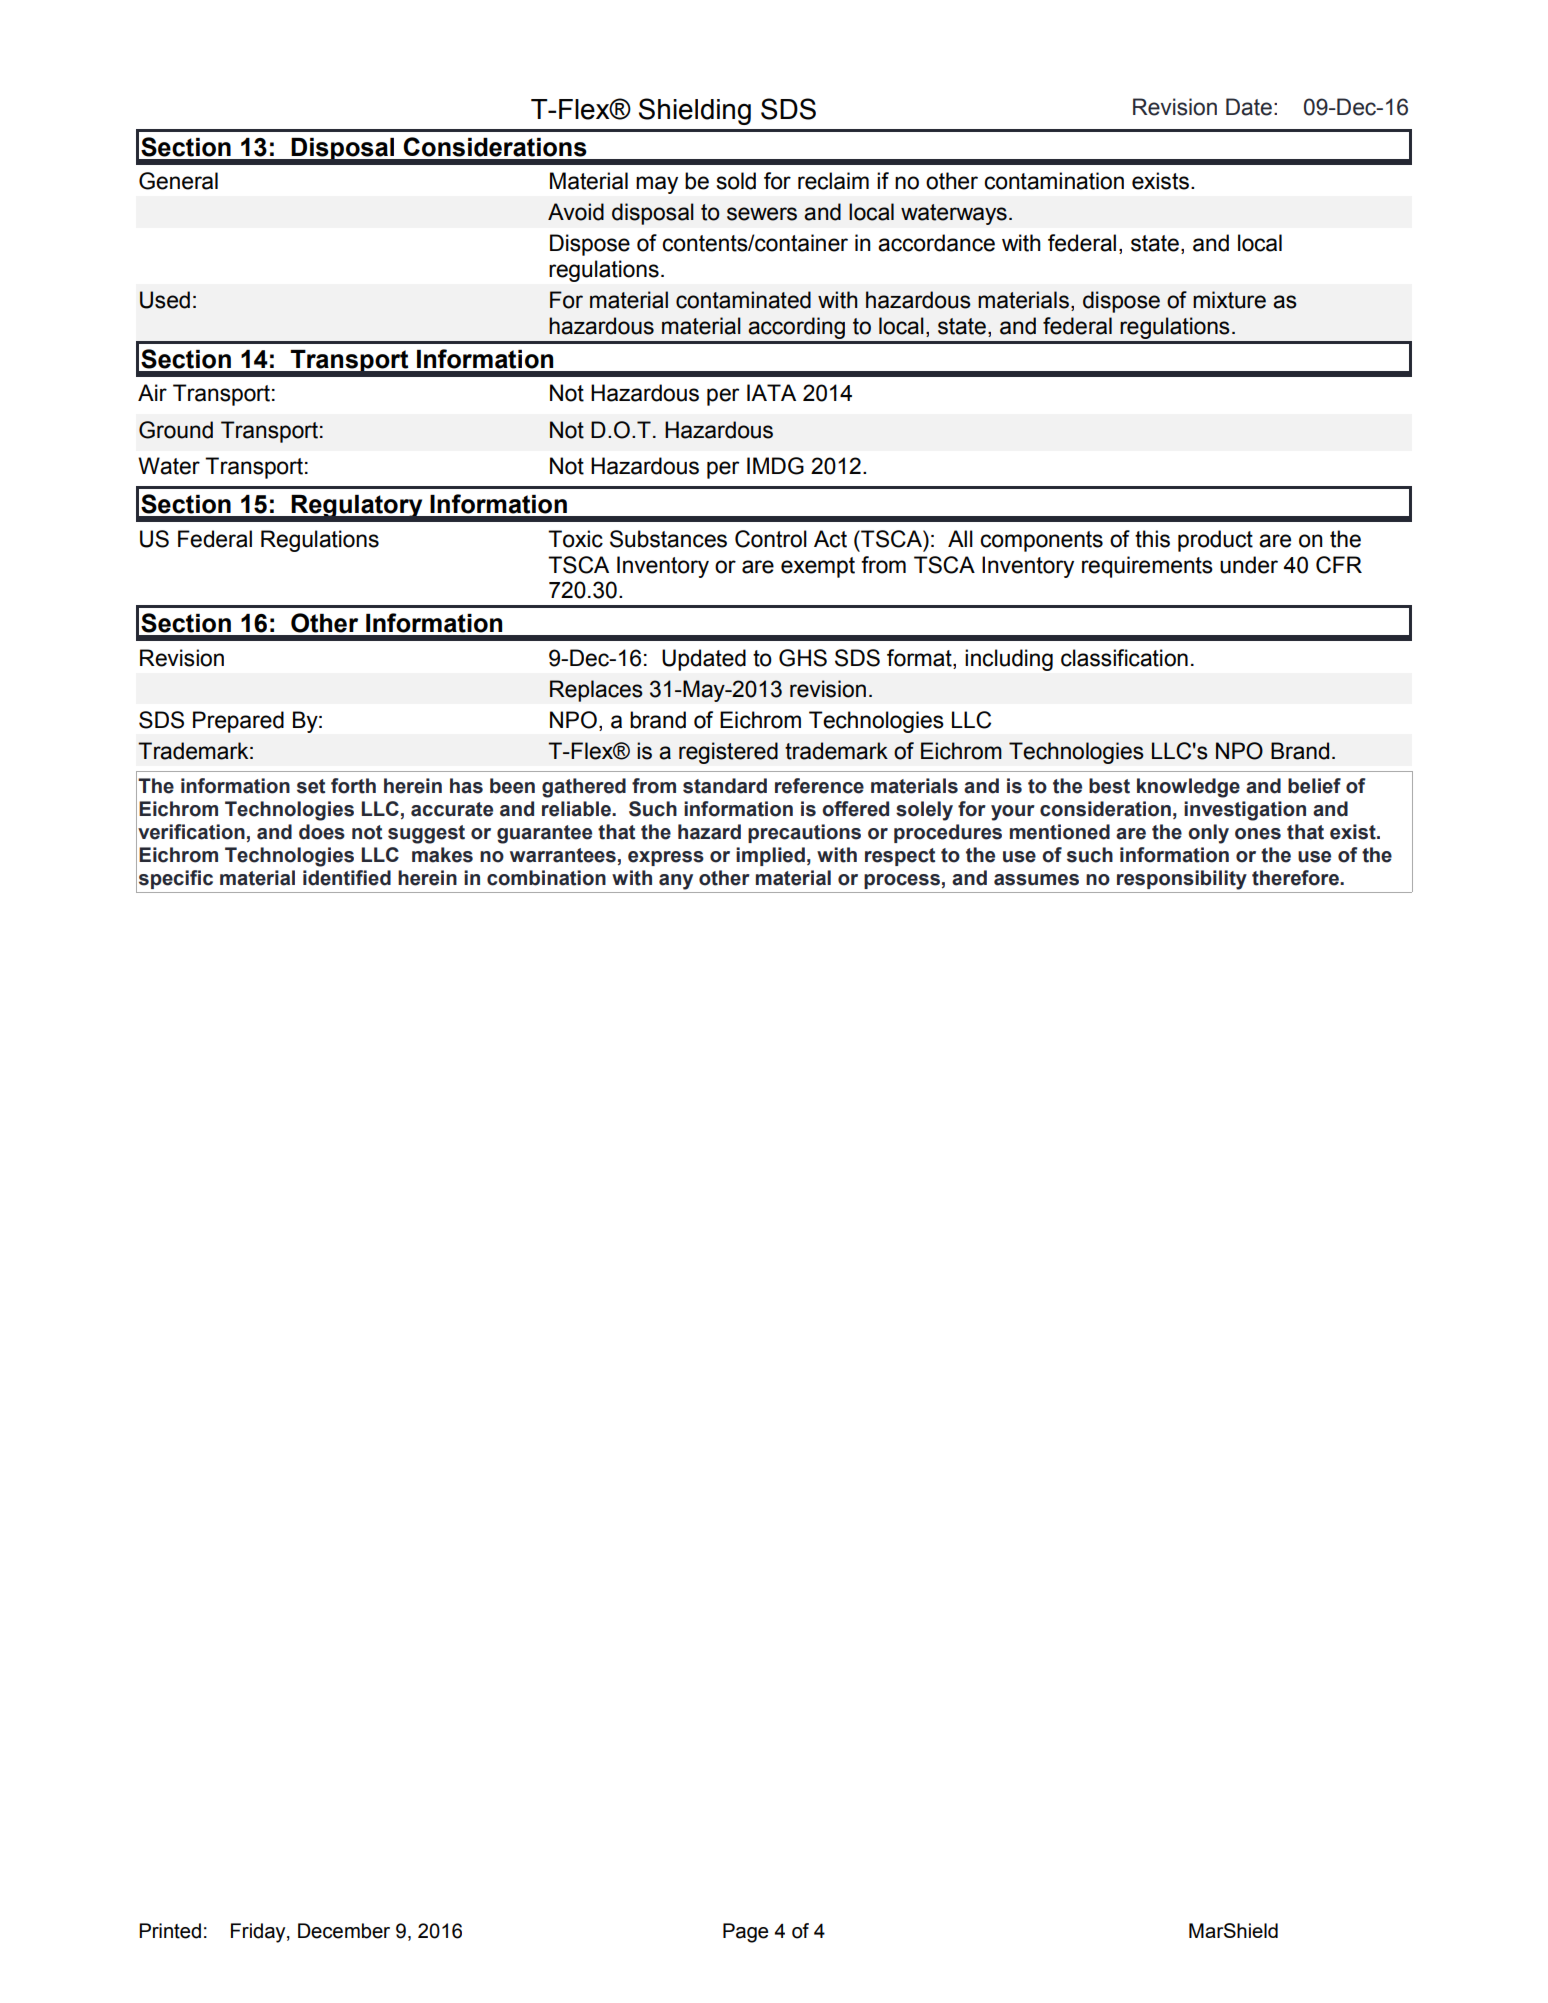 The image size is (1548, 2003). Describe the element at coordinates (676, 882) in the screenshot. I see `any` at that location.
